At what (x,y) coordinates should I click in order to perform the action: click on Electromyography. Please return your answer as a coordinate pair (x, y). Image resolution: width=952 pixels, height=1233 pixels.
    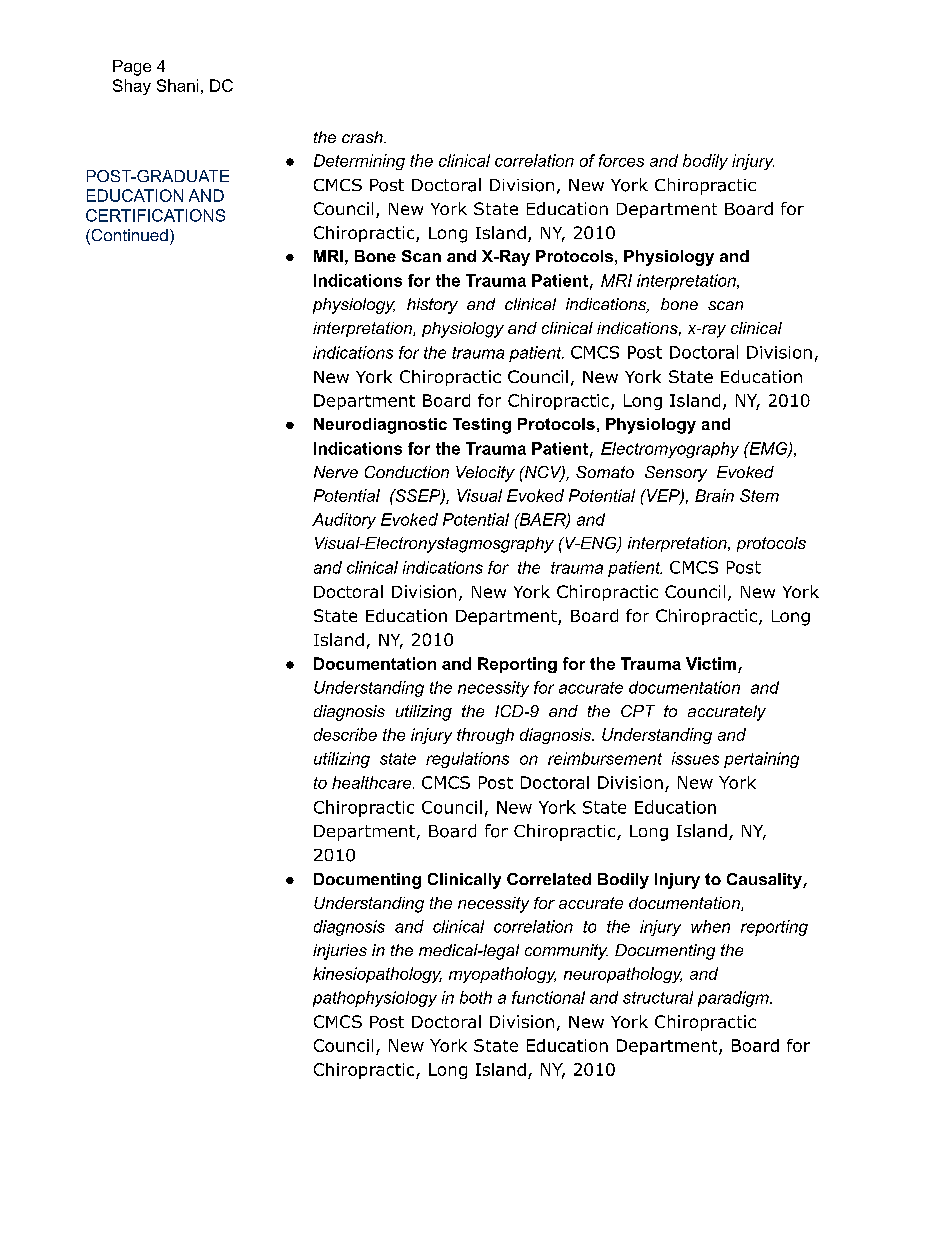
    Looking at the image, I should click on (670, 450).
